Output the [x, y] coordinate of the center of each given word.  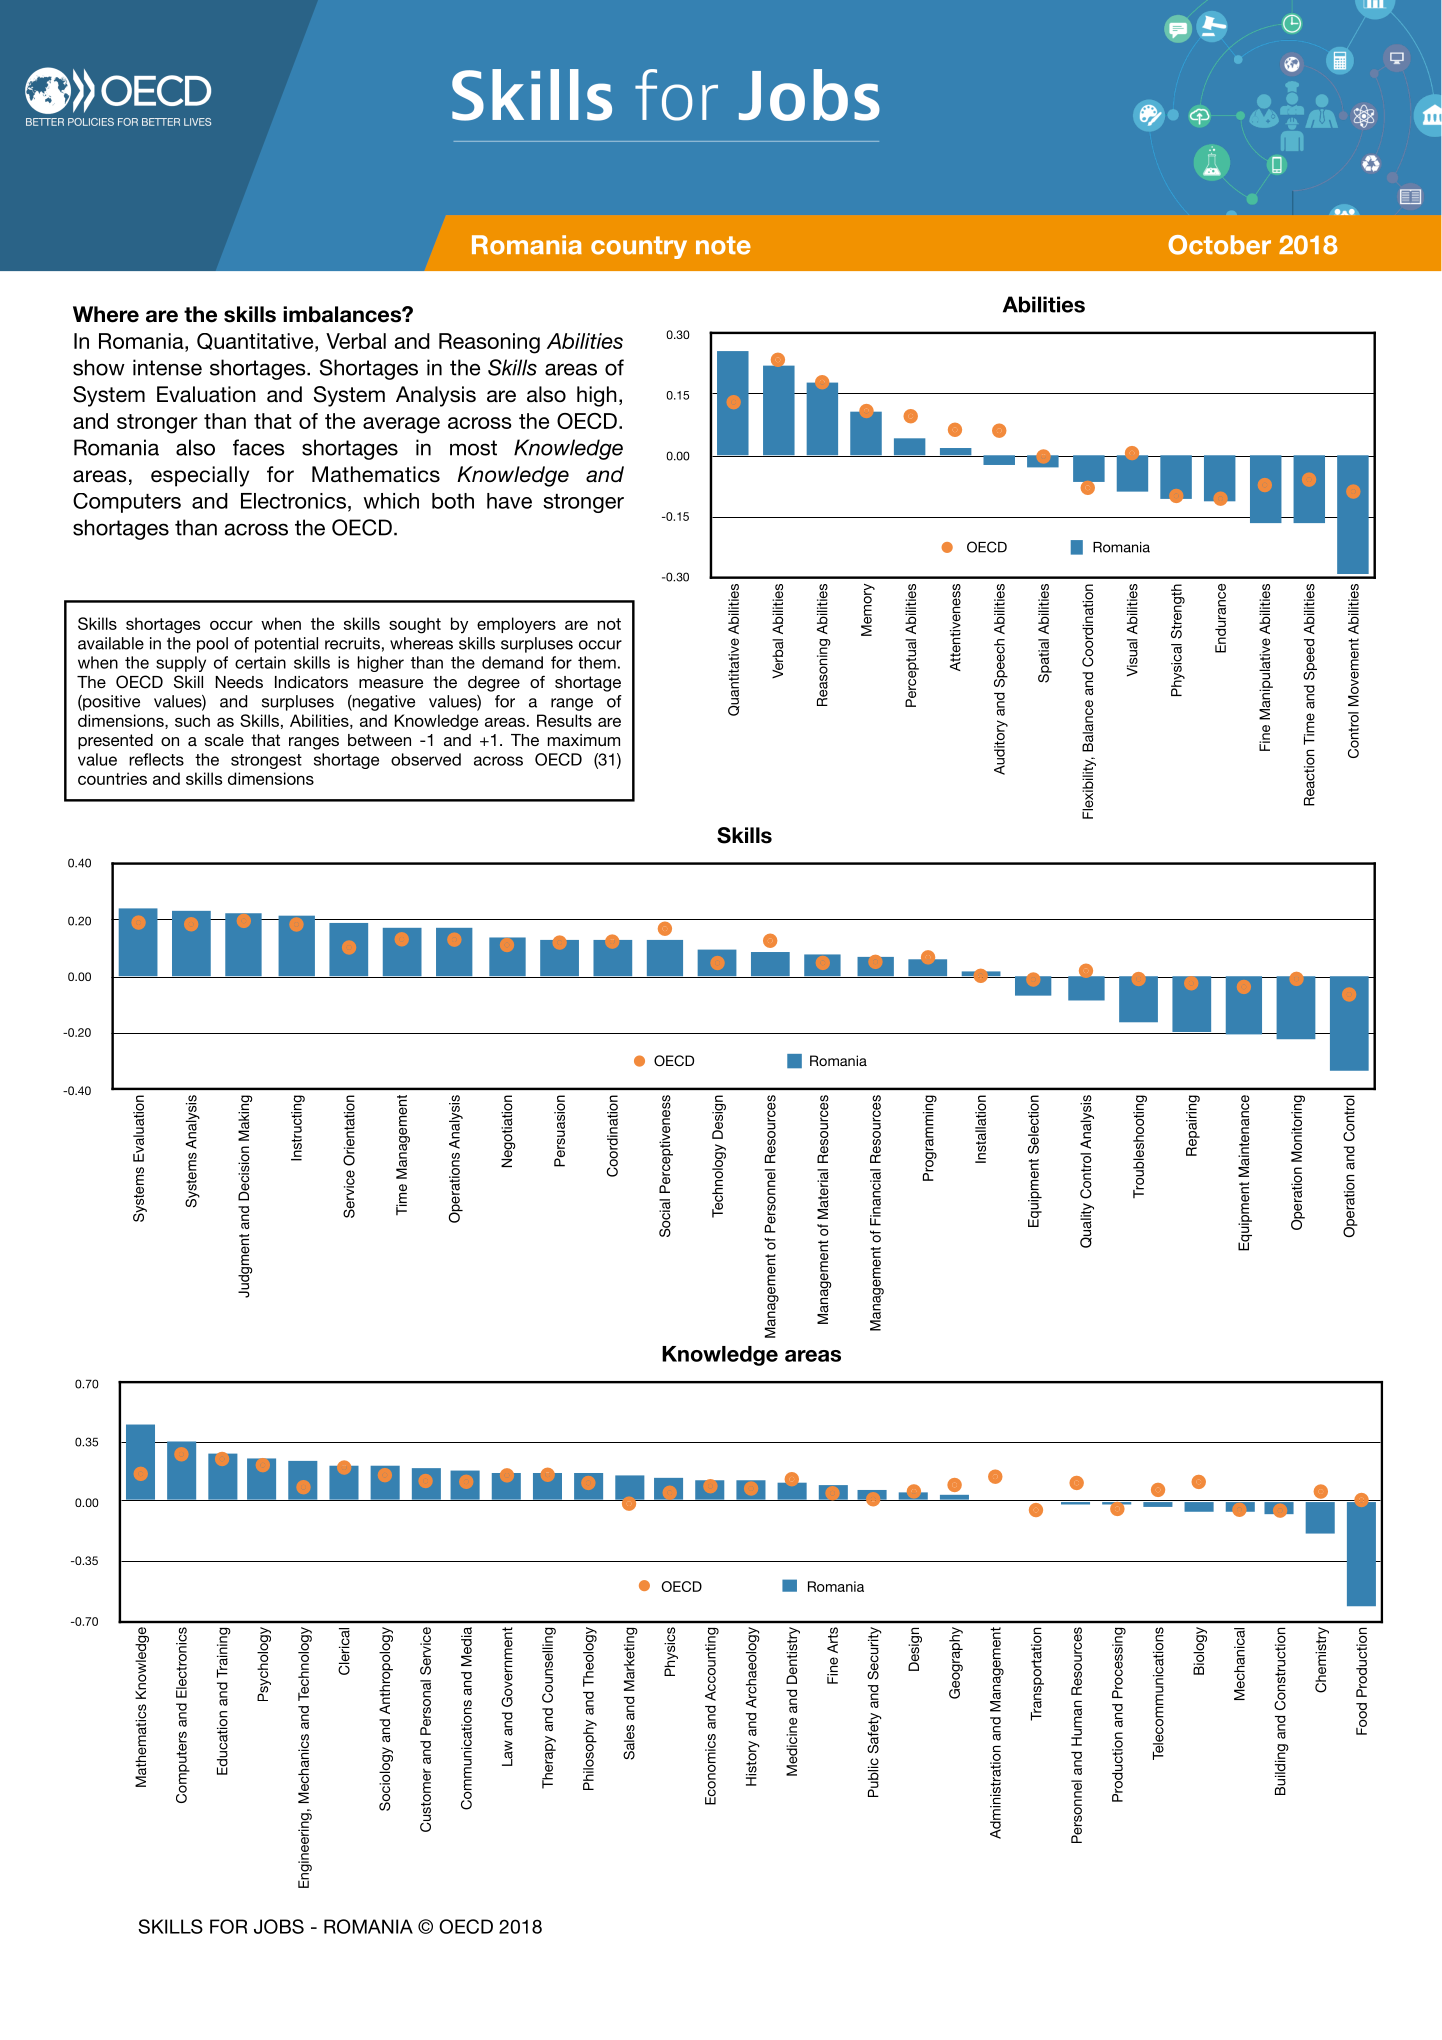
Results [564, 720]
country [639, 247]
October [1219, 245]
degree [494, 684]
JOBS [279, 1926]
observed [426, 759]
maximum [584, 740]
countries [112, 778]
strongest [266, 761]
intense [167, 367]
